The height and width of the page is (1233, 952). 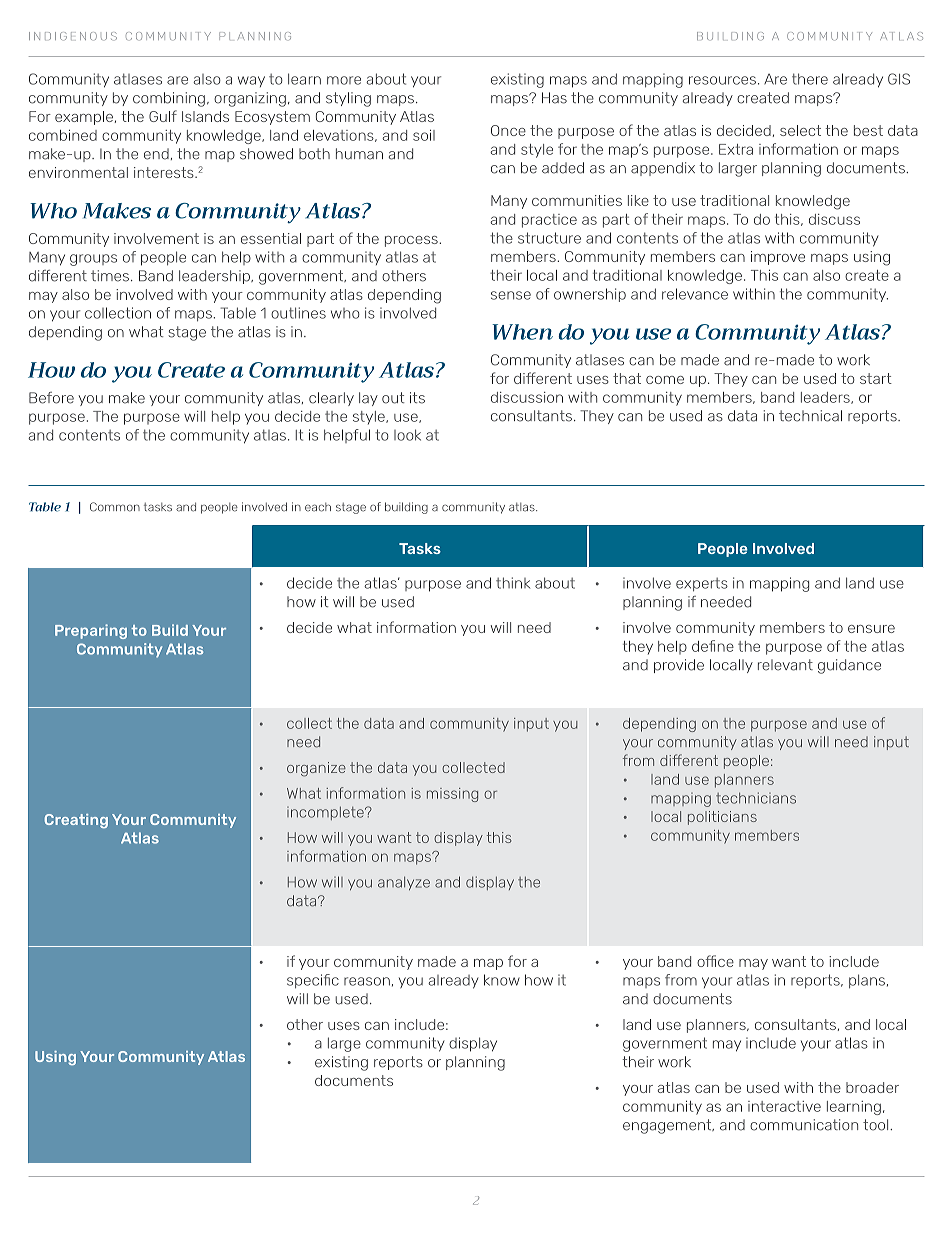 What do you see at coordinates (76, 821) in the page?
I see `Creating` at bounding box center [76, 821].
